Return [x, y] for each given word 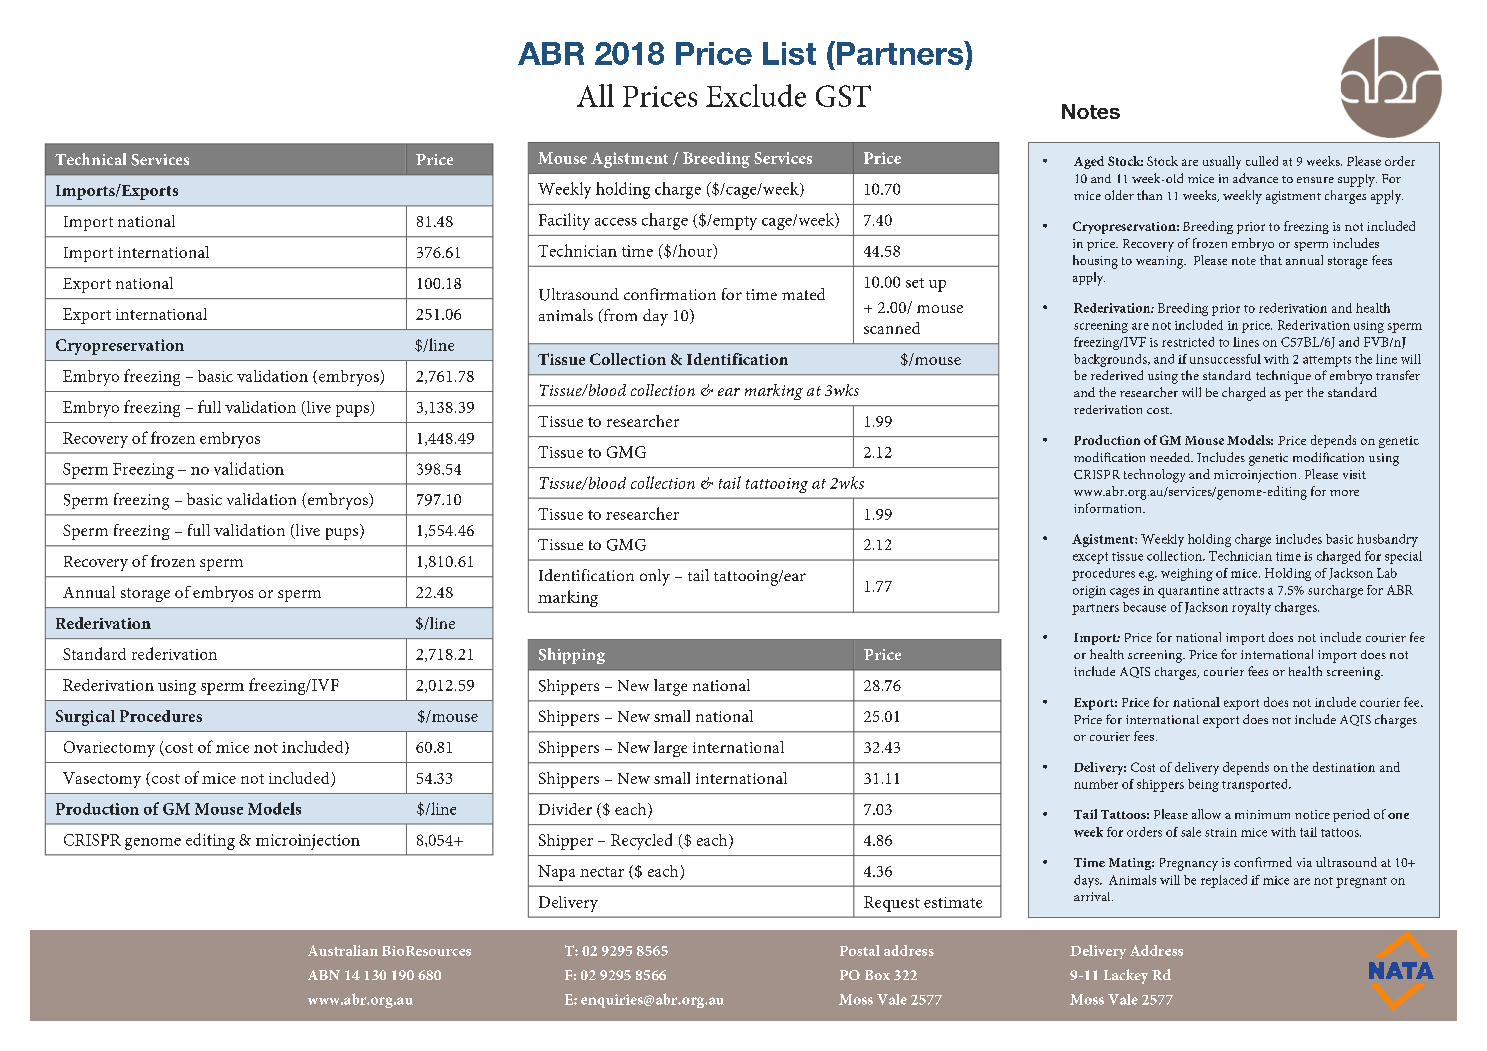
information [1109, 508]
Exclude [756, 95]
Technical [90, 159]
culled [1262, 161]
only [655, 577]
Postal [860, 950]
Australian [343, 950]
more [1344, 493]
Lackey [1126, 976]
